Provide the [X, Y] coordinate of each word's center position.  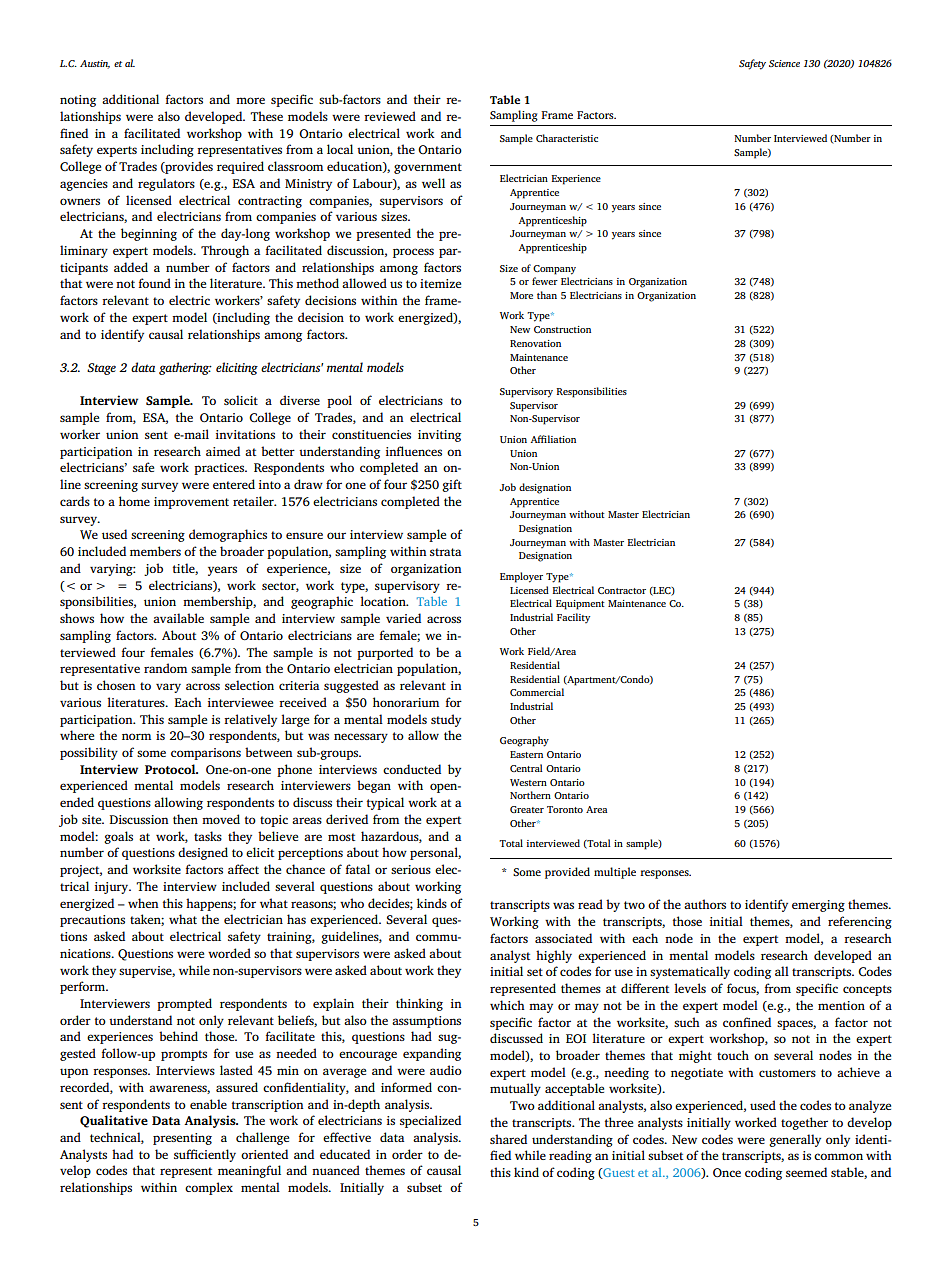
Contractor [622, 590]
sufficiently [205, 1155]
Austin [95, 64]
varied [403, 618]
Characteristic [567, 138]
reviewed [390, 116]
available [178, 618]
